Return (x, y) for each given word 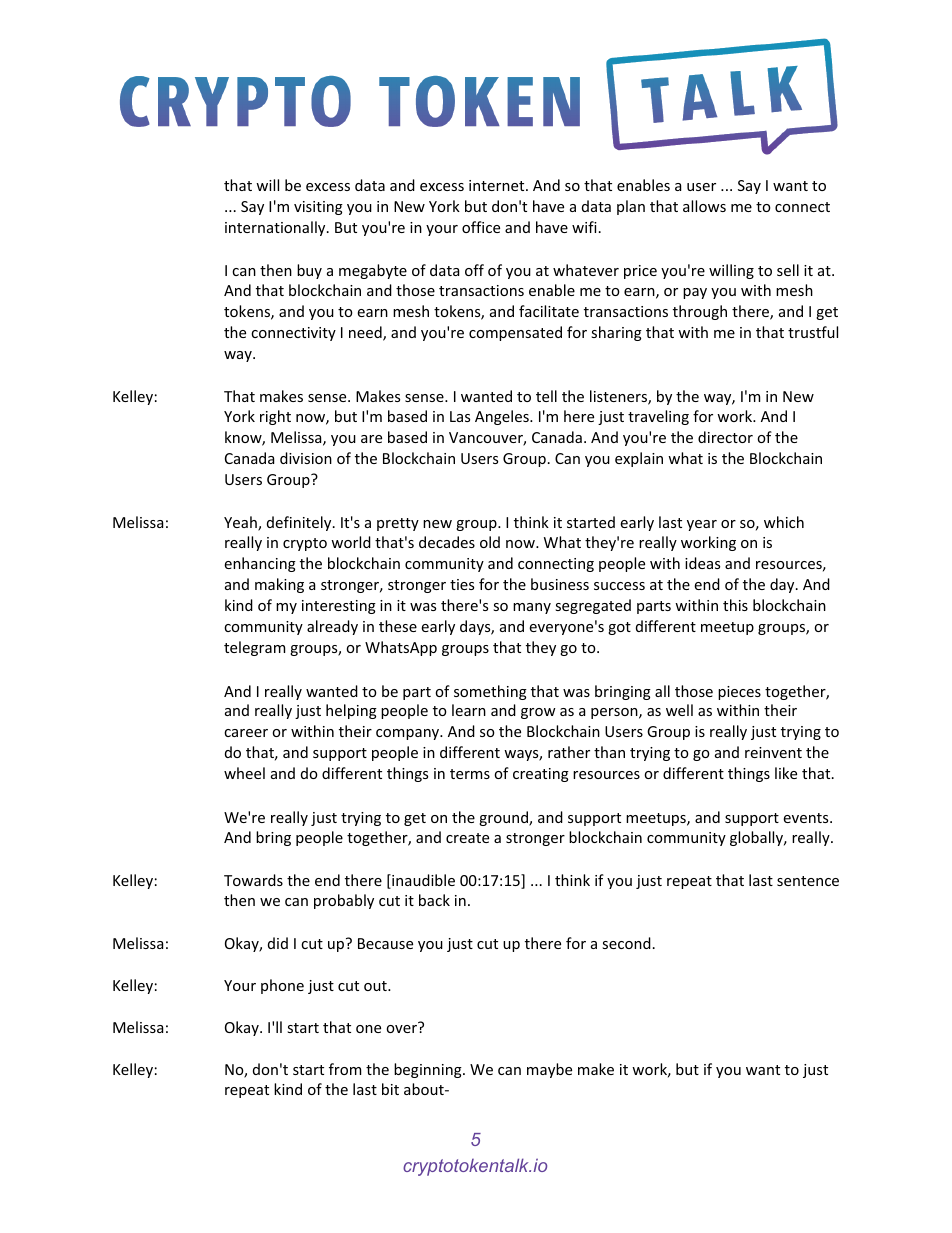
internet (498, 185)
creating (541, 775)
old (490, 542)
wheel (244, 773)
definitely (300, 523)
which (784, 522)
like (786, 773)
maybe (549, 1070)
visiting (318, 208)
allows (704, 206)
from (345, 1069)
